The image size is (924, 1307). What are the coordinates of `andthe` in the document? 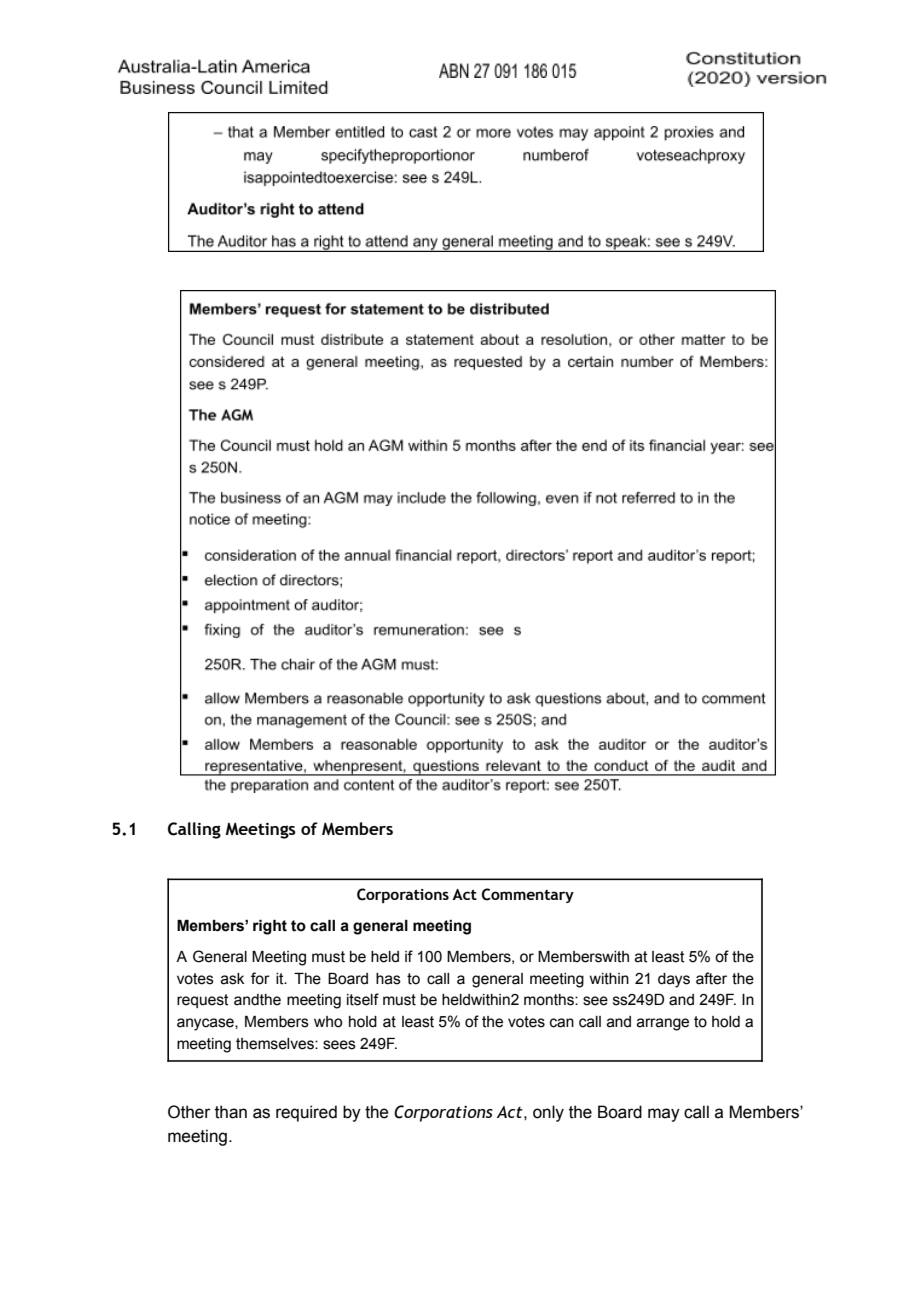 It's located at (257, 1000).
